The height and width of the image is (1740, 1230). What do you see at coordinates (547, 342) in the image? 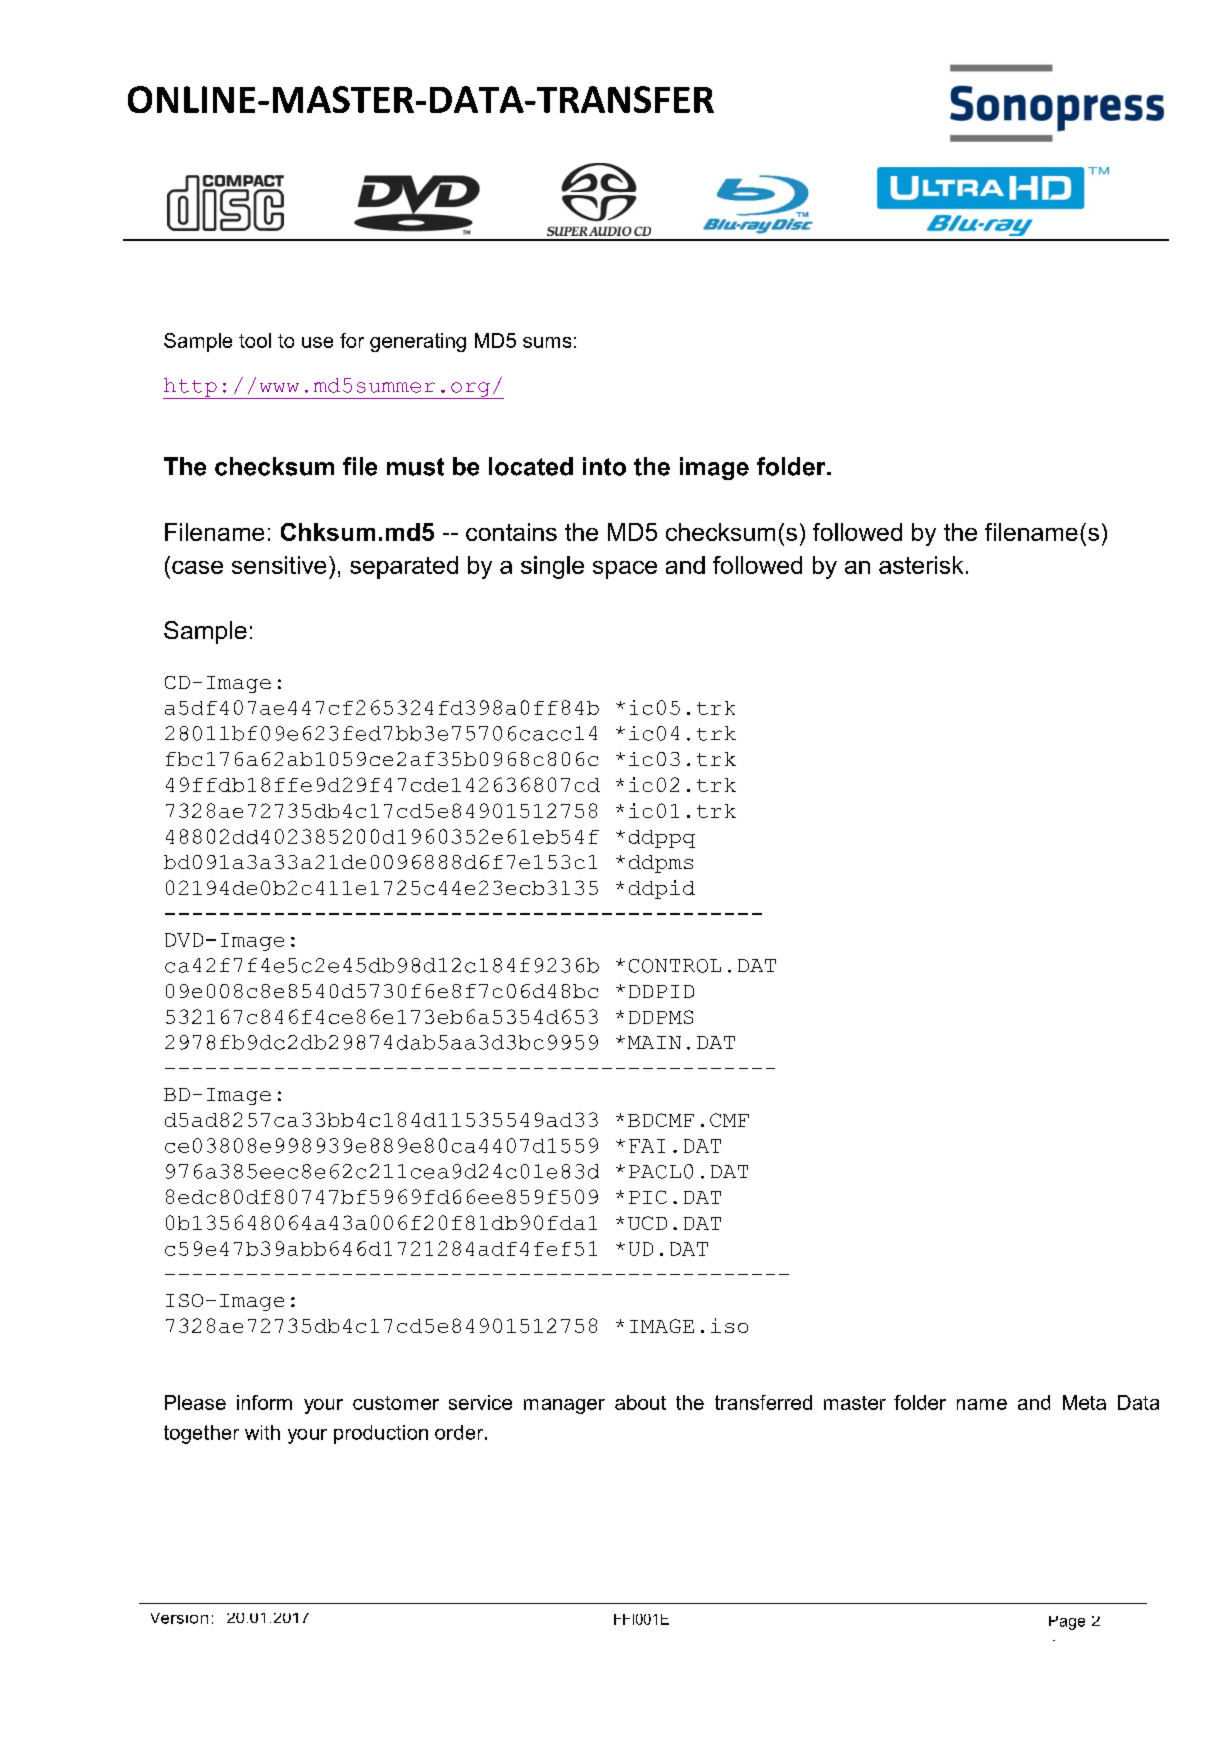
I see `sums` at bounding box center [547, 342].
